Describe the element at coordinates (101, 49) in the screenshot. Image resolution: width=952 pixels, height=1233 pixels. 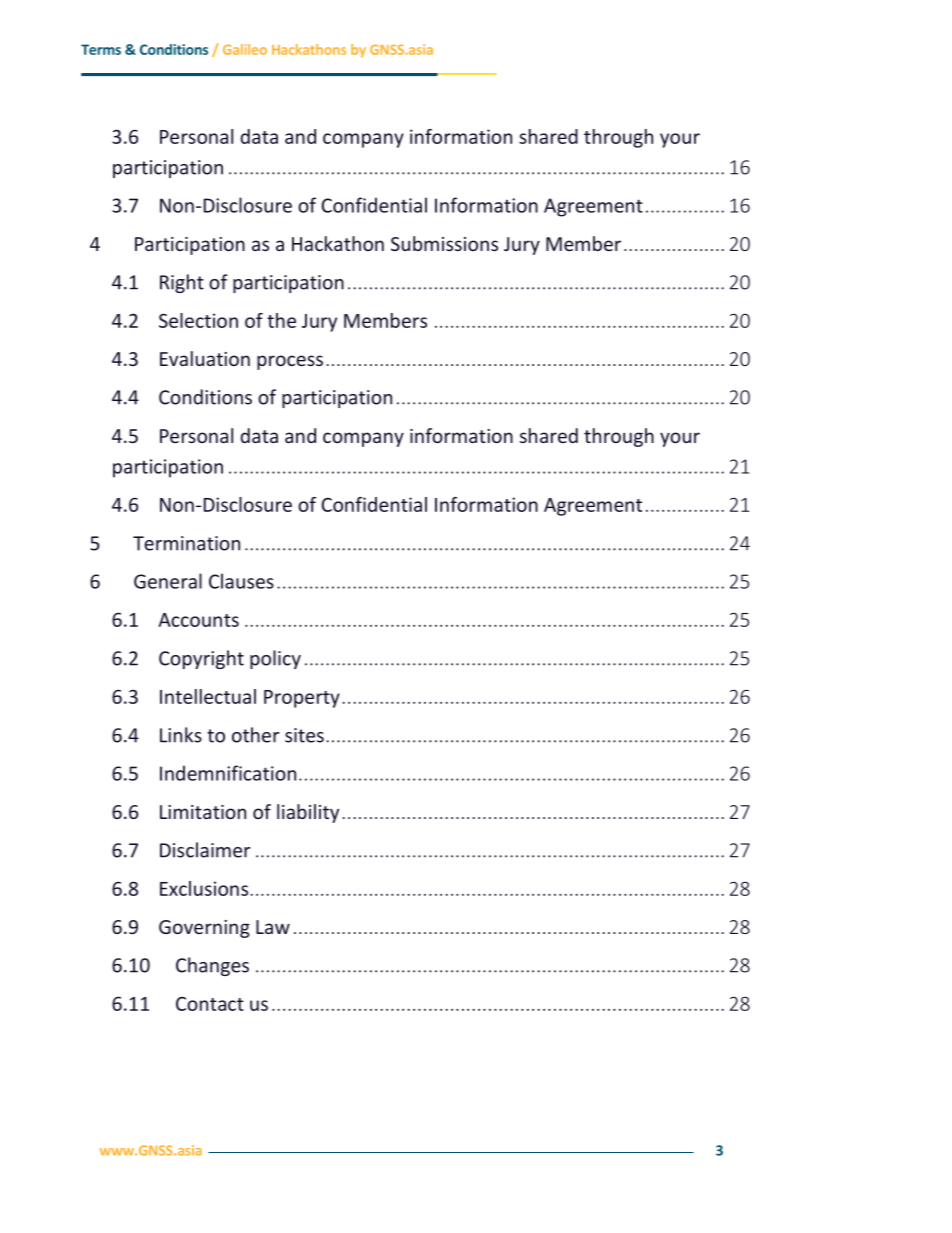
I see `Terms` at that location.
